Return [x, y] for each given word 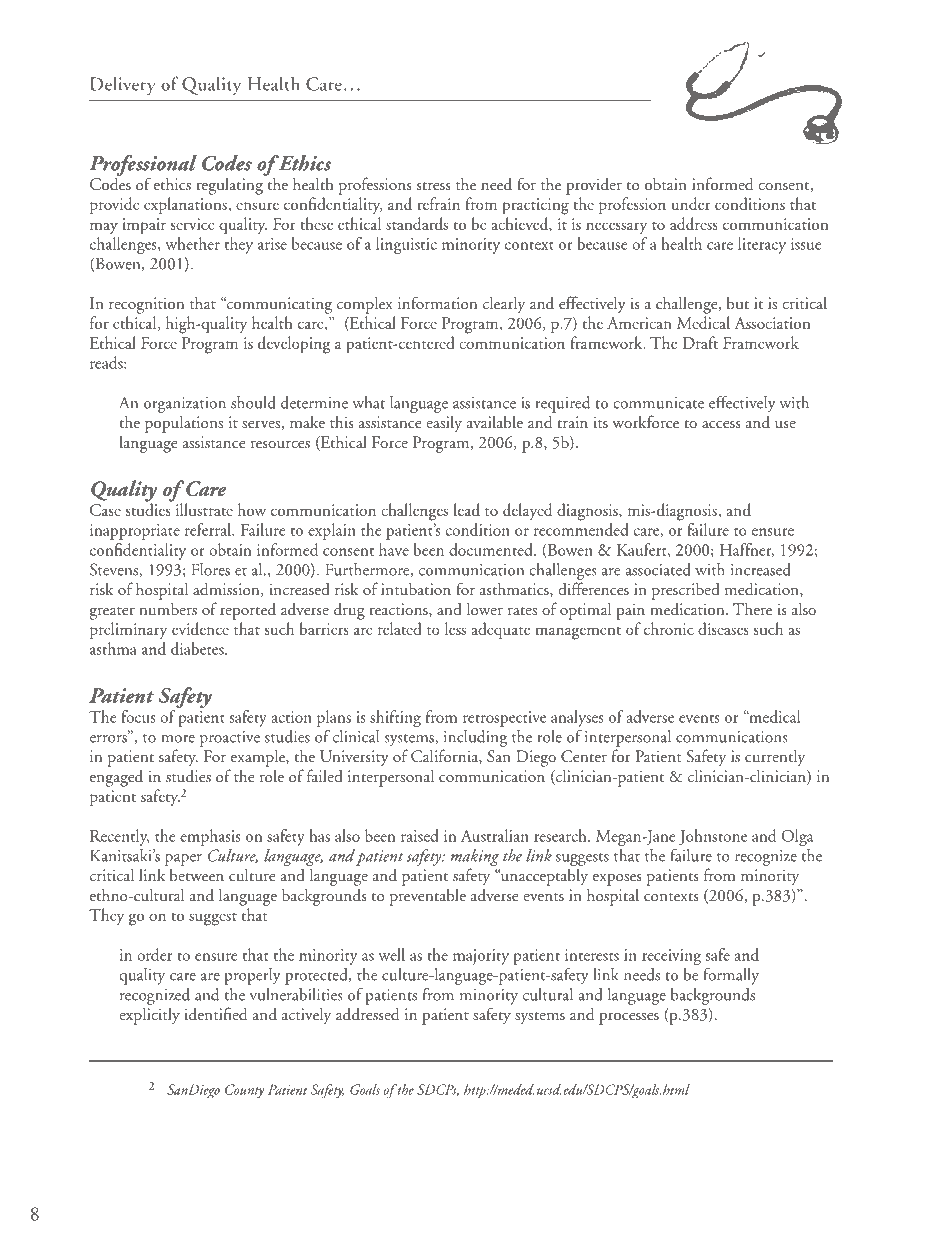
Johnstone [713, 837]
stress [434, 186]
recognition [146, 305]
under [690, 203]
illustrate [204, 509]
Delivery [123, 85]
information [437, 302]
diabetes [198, 648]
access [721, 424]
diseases [723, 628]
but [738, 303]
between [197, 874]
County [244, 1091]
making [474, 857]
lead [466, 509]
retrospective [504, 719]
